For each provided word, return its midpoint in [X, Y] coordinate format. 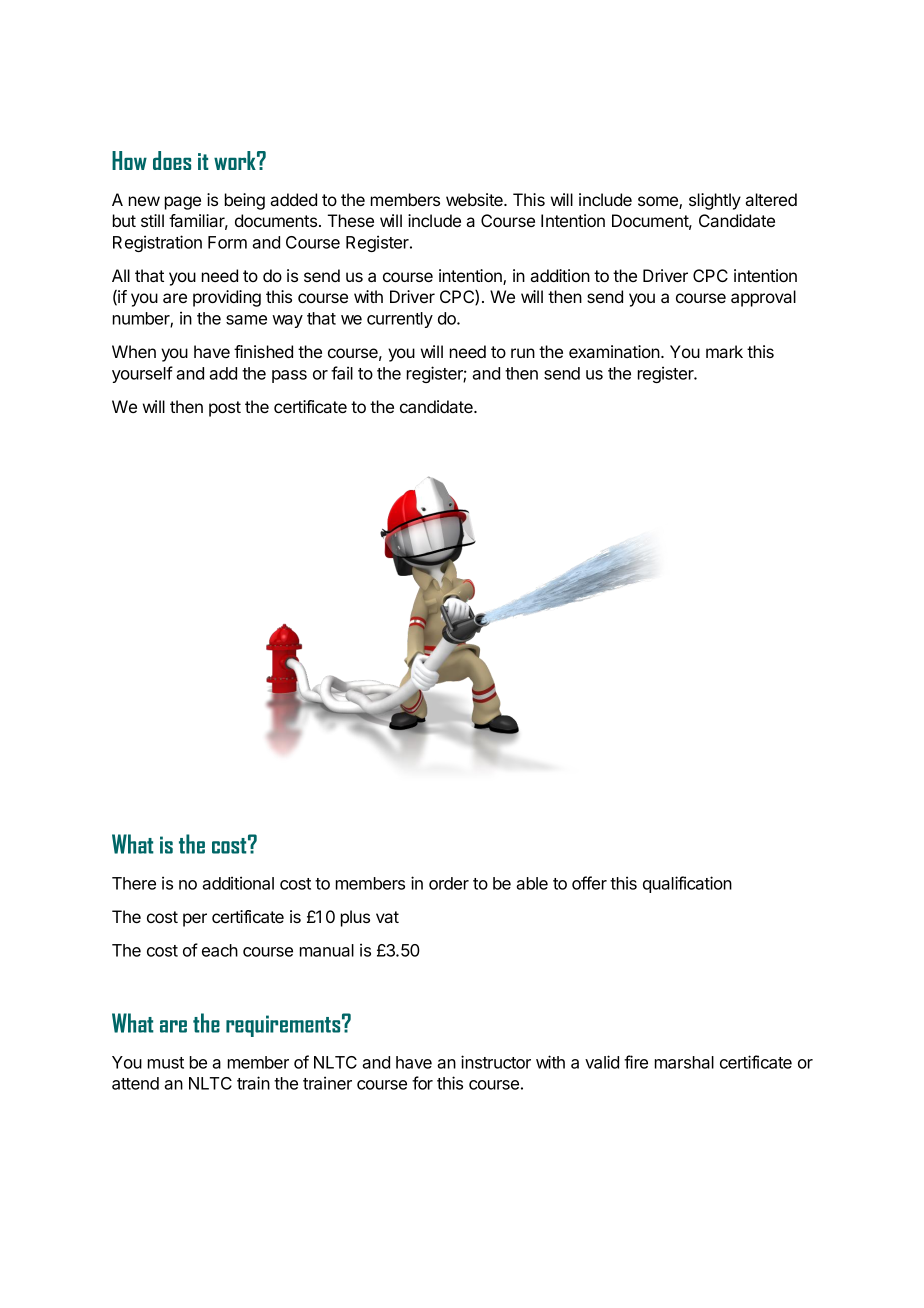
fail [342, 373]
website [475, 199]
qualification [687, 884]
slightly [715, 201]
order [449, 883]
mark [724, 351]
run [523, 353]
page [183, 203]
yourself [142, 374]
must [166, 1063]
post [225, 409]
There [134, 883]
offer [589, 883]
